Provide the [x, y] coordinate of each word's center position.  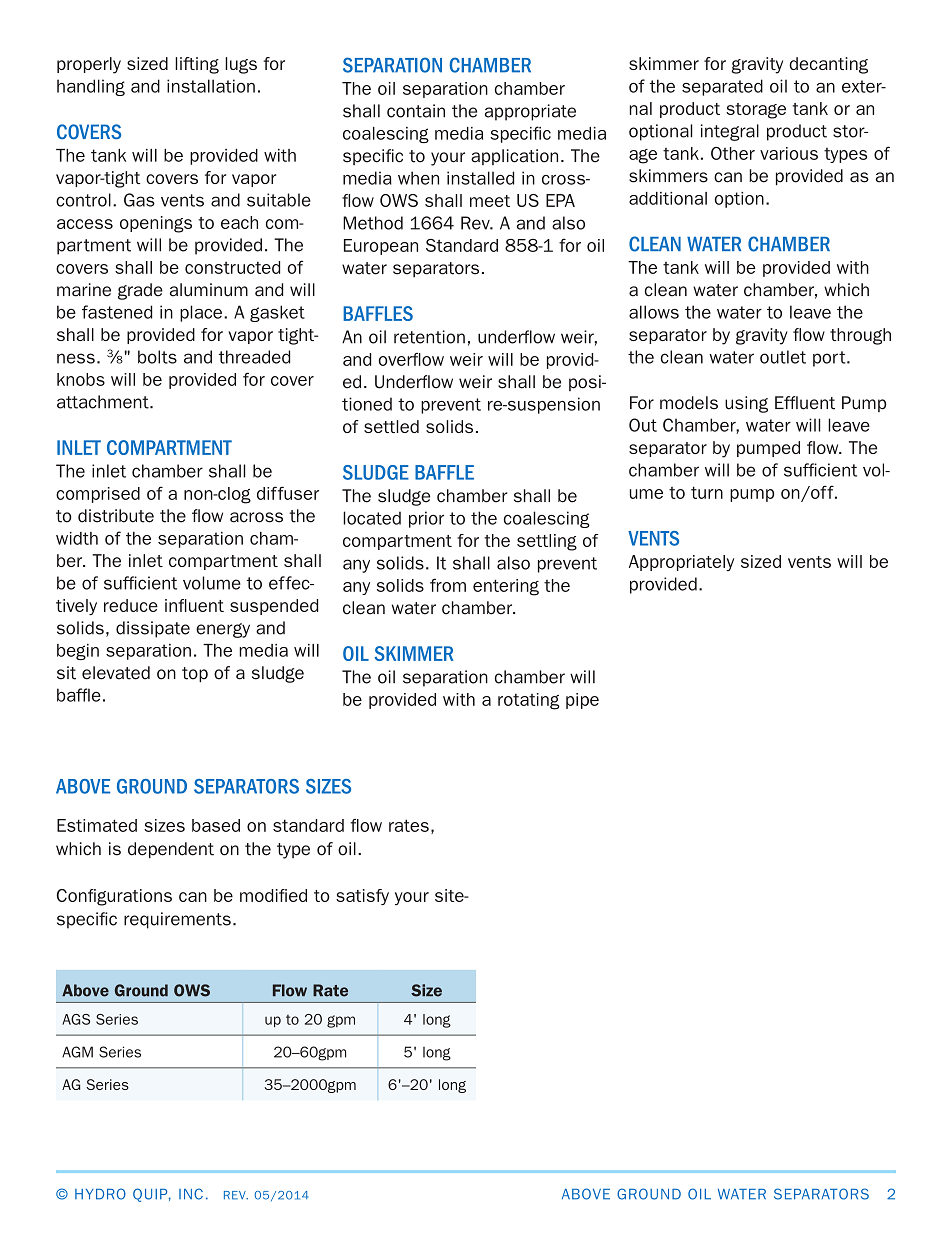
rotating [529, 701]
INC [191, 1194]
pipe [582, 701]
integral [730, 132]
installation [211, 86]
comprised [98, 495]
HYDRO [100, 1194]
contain [416, 111]
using [746, 404]
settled [391, 426]
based [216, 825]
